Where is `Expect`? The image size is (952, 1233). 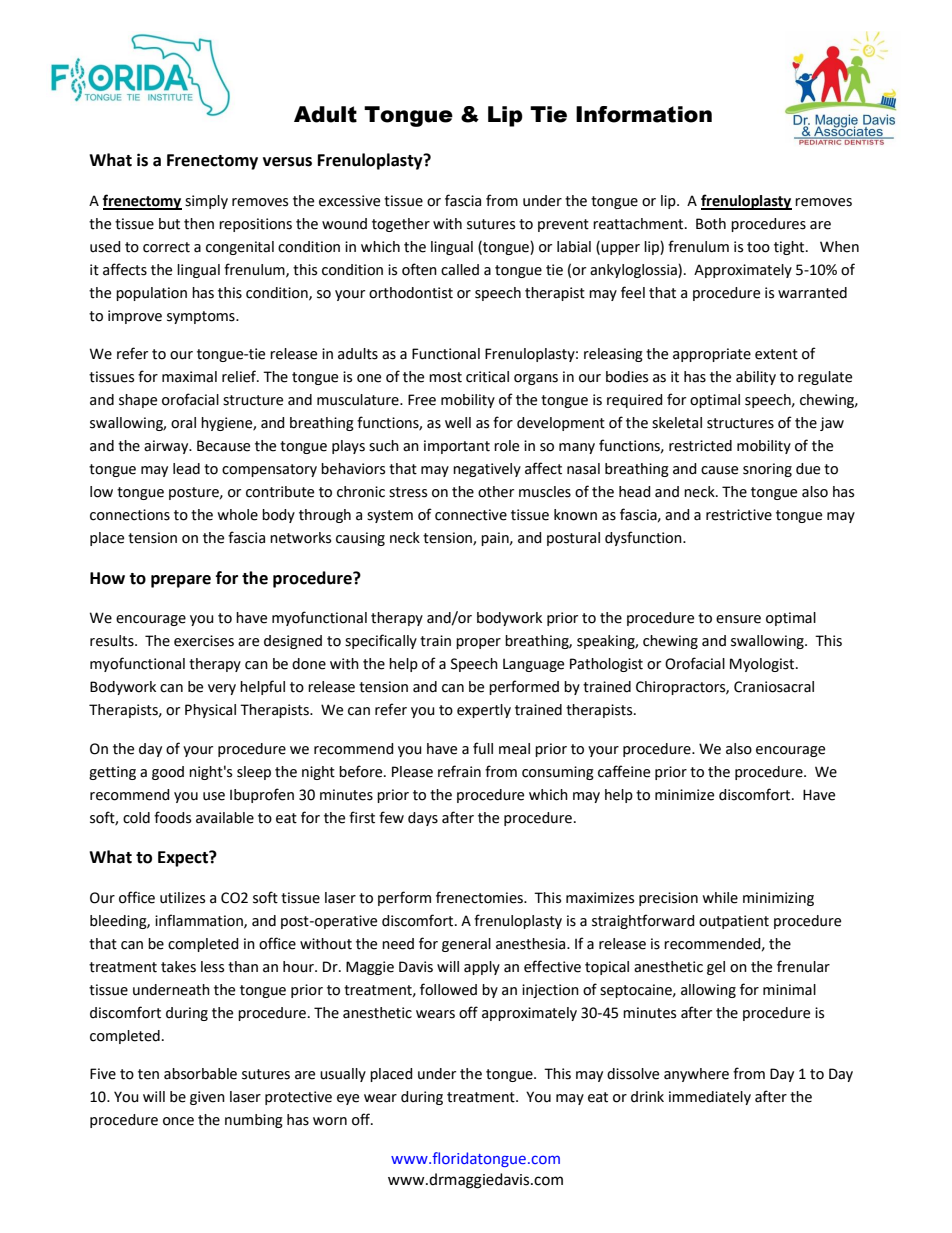 Expect is located at coordinates (184, 859).
